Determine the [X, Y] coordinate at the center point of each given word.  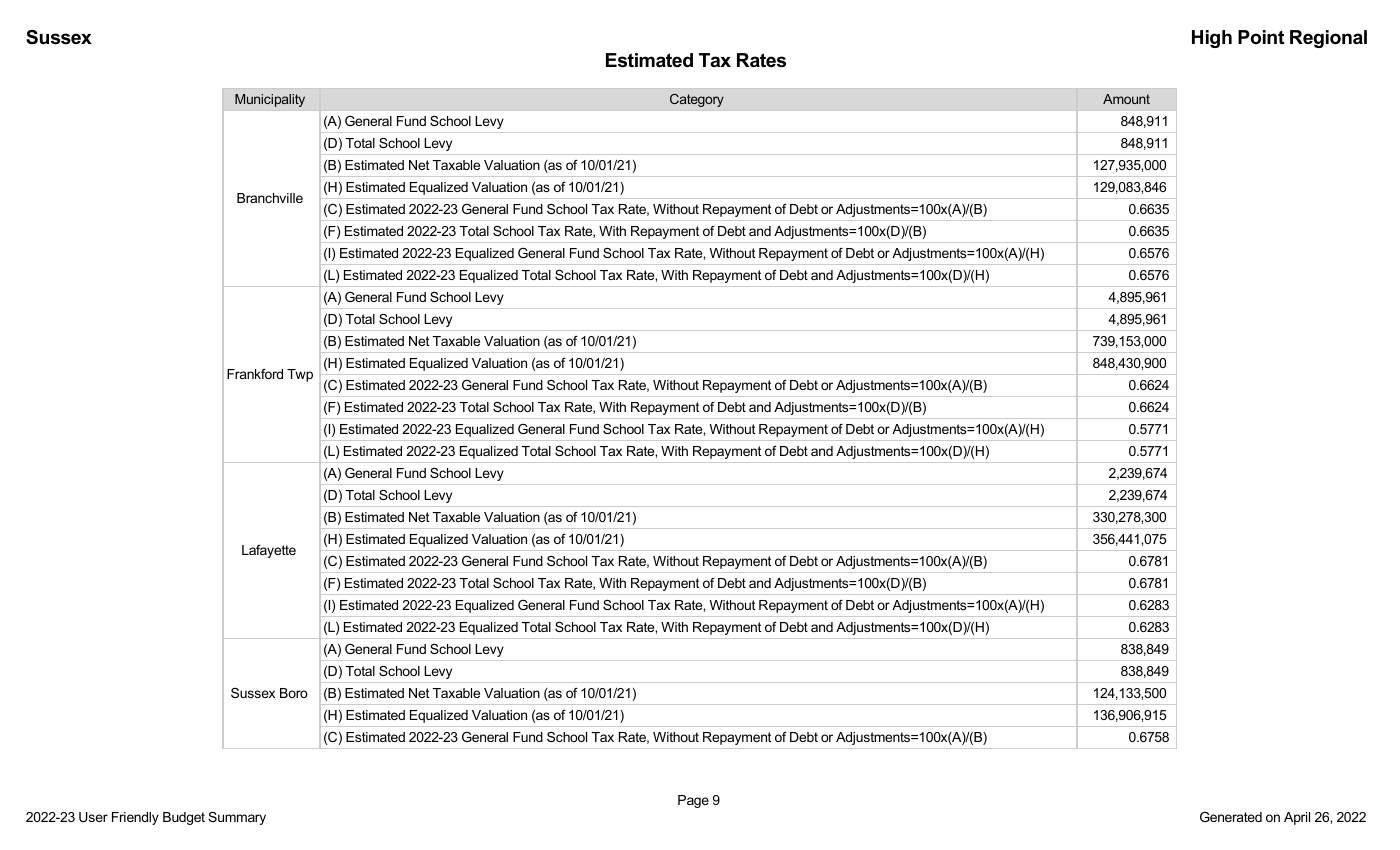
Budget [184, 818]
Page [693, 801]
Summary [237, 818]
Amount [1126, 99]
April [1297, 818]
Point [1261, 37]
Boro [294, 693]
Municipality [270, 100]
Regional [1328, 39]
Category [697, 100]
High [1212, 39]
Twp [300, 375]
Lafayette [269, 551]
